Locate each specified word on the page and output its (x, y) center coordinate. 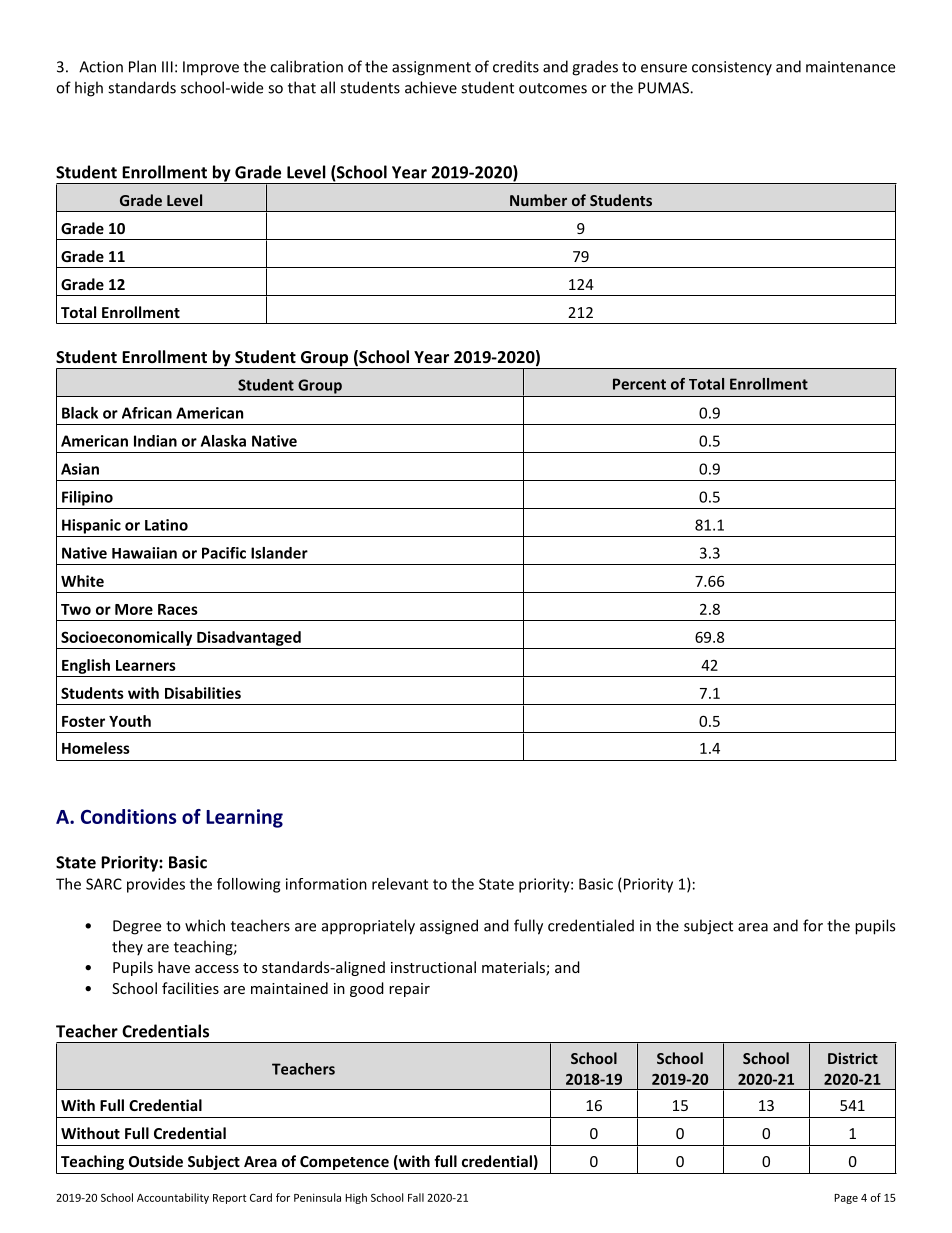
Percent (639, 384)
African (147, 413)
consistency (732, 68)
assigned (449, 927)
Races (178, 609)
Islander (279, 553)
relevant (400, 884)
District (853, 1058)
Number (538, 200)
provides (156, 885)
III (167, 67)
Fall (416, 1197)
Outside (156, 1161)
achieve (431, 87)
